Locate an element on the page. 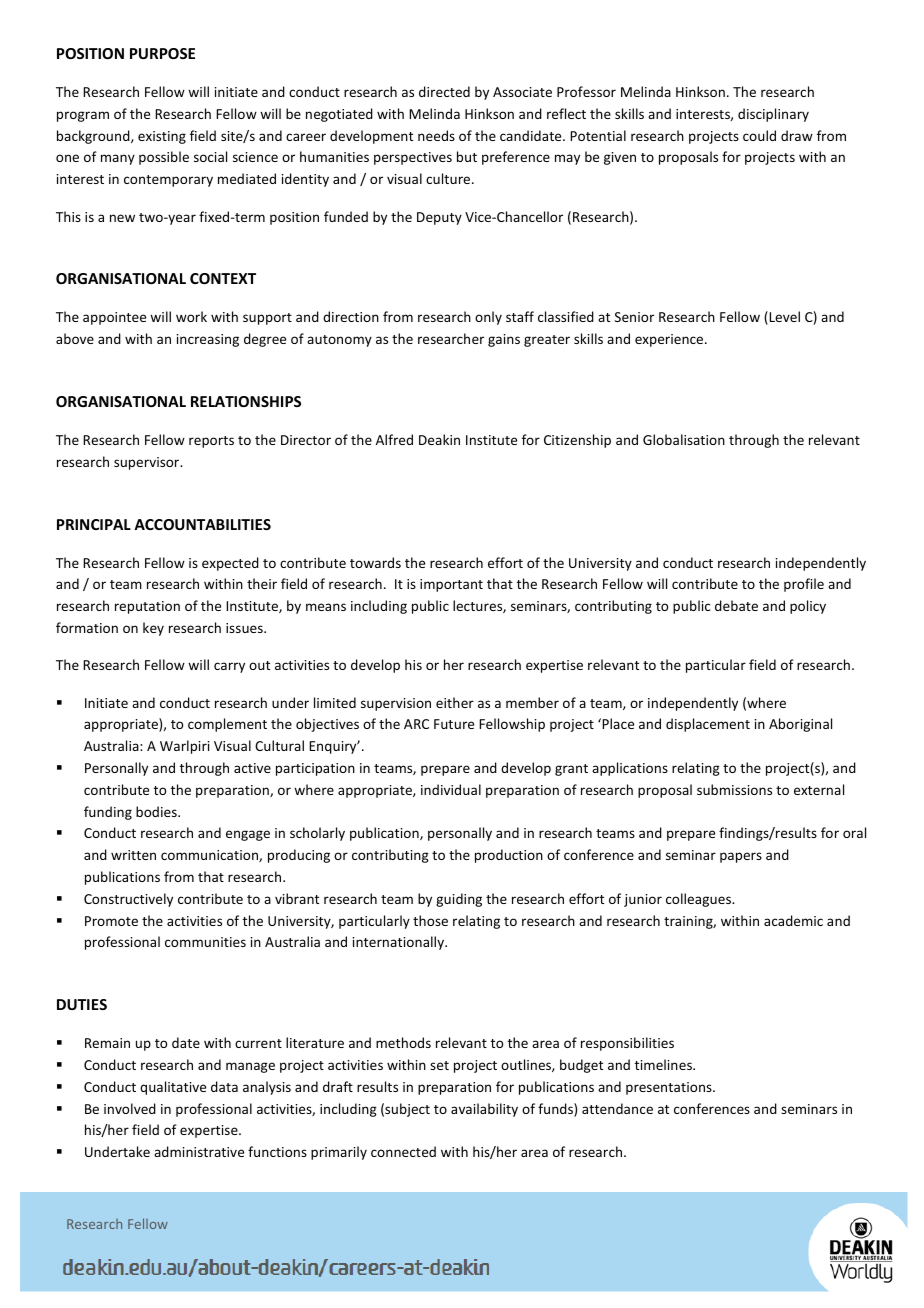 This image has width=924, height=1308. gains is located at coordinates (504, 340).
